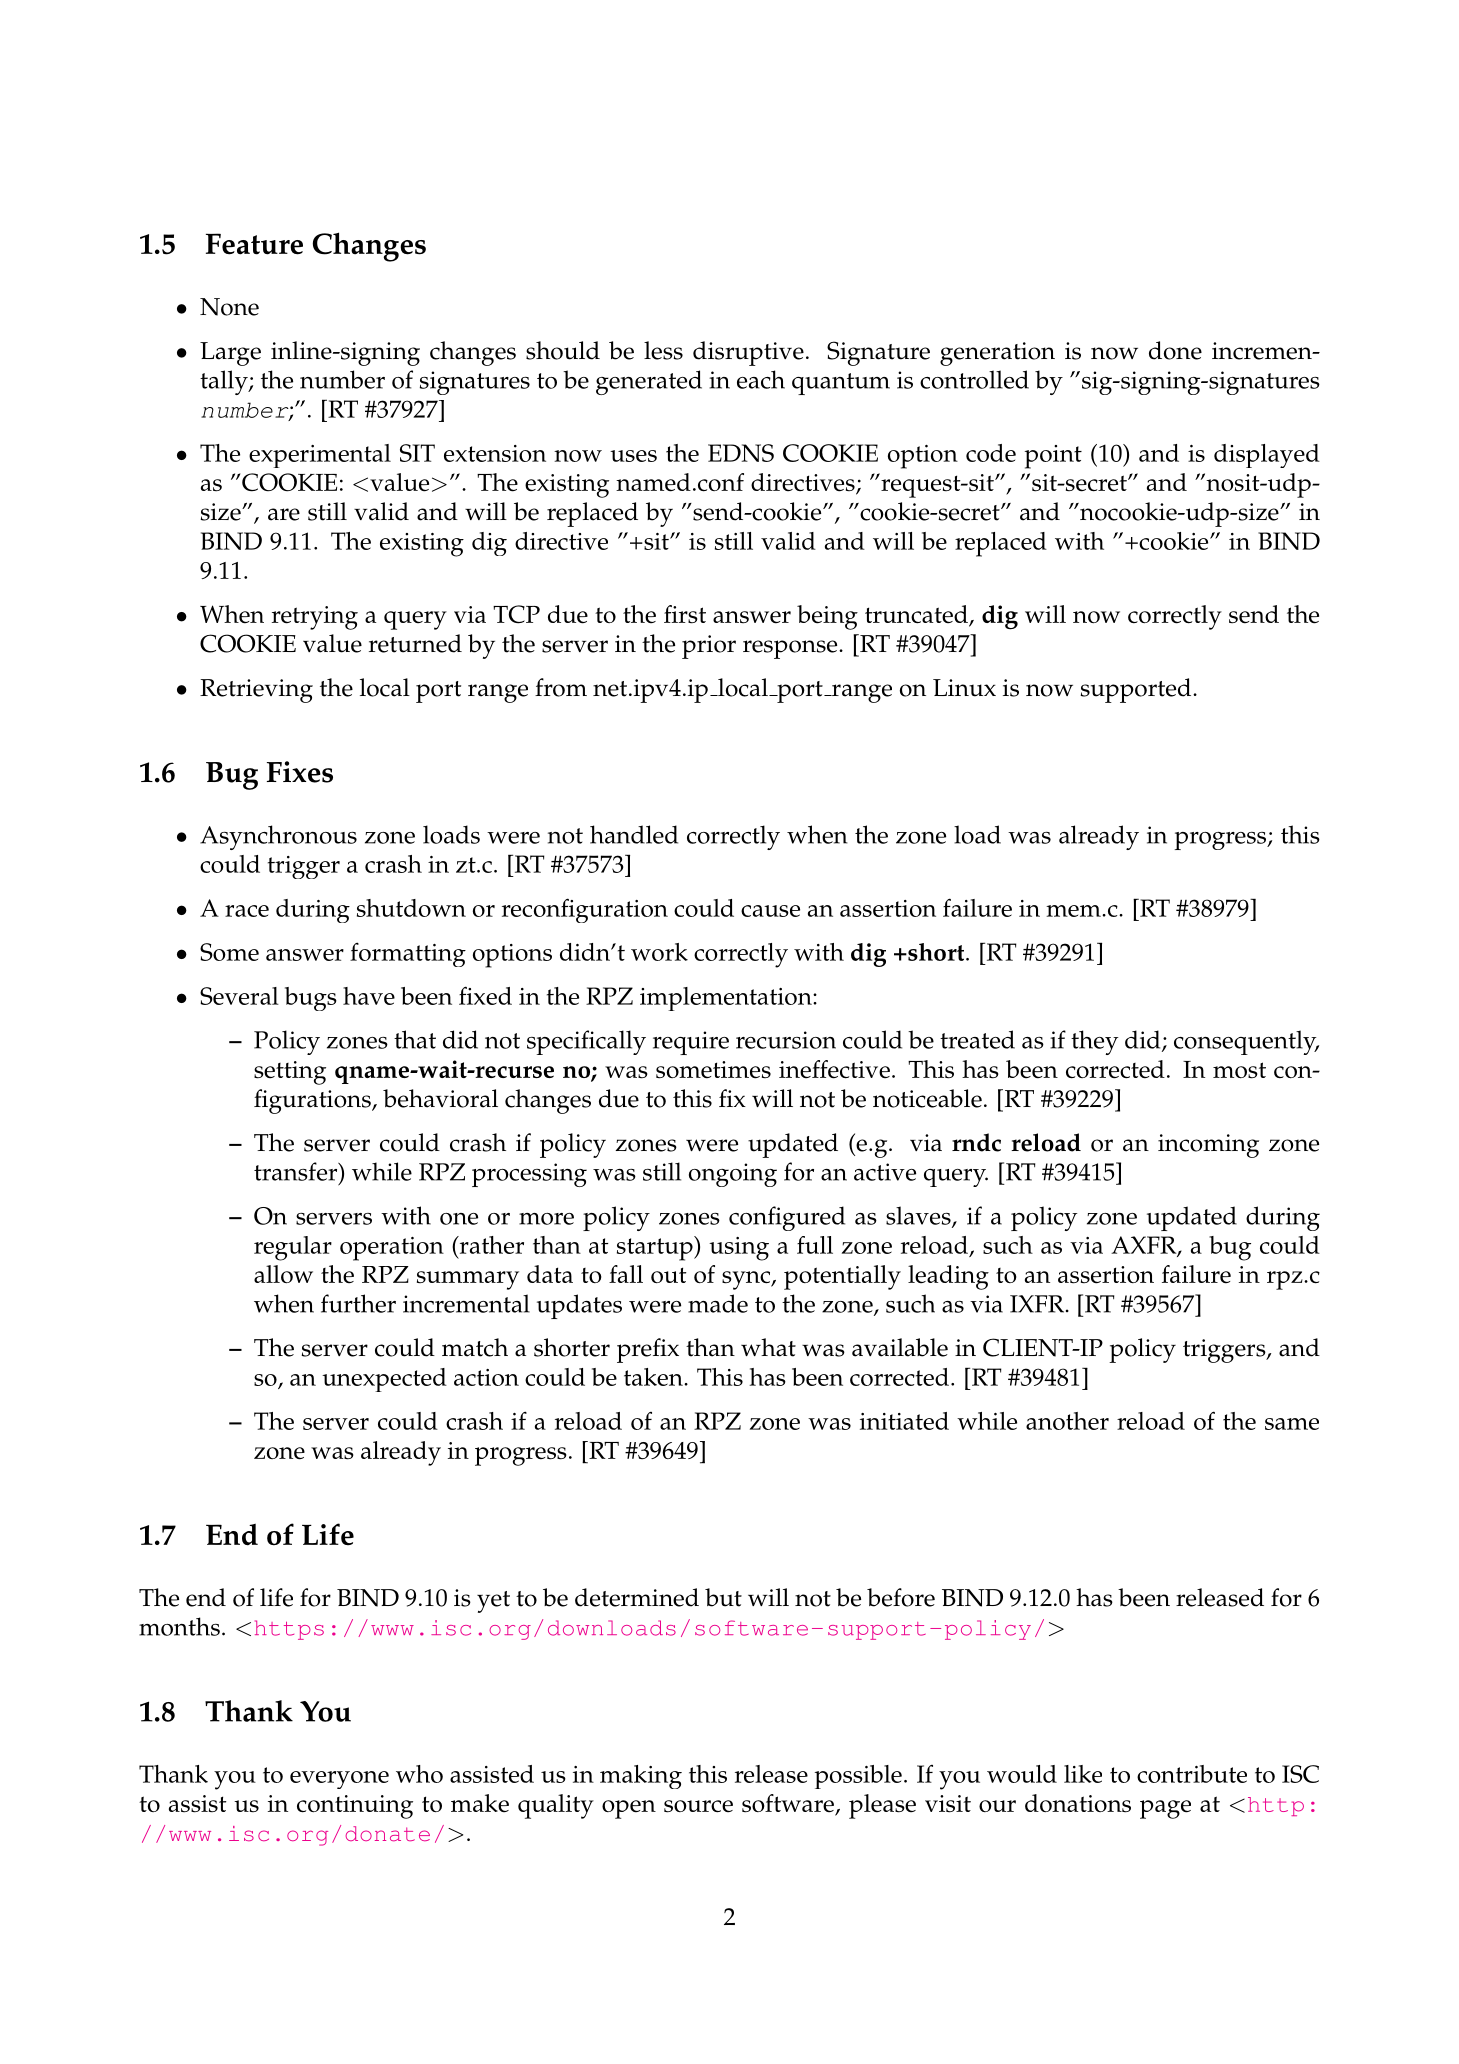 The width and height of the image is (1459, 2064). Describe the element at coordinates (964, 688) in the image. I see `Linux` at that location.
